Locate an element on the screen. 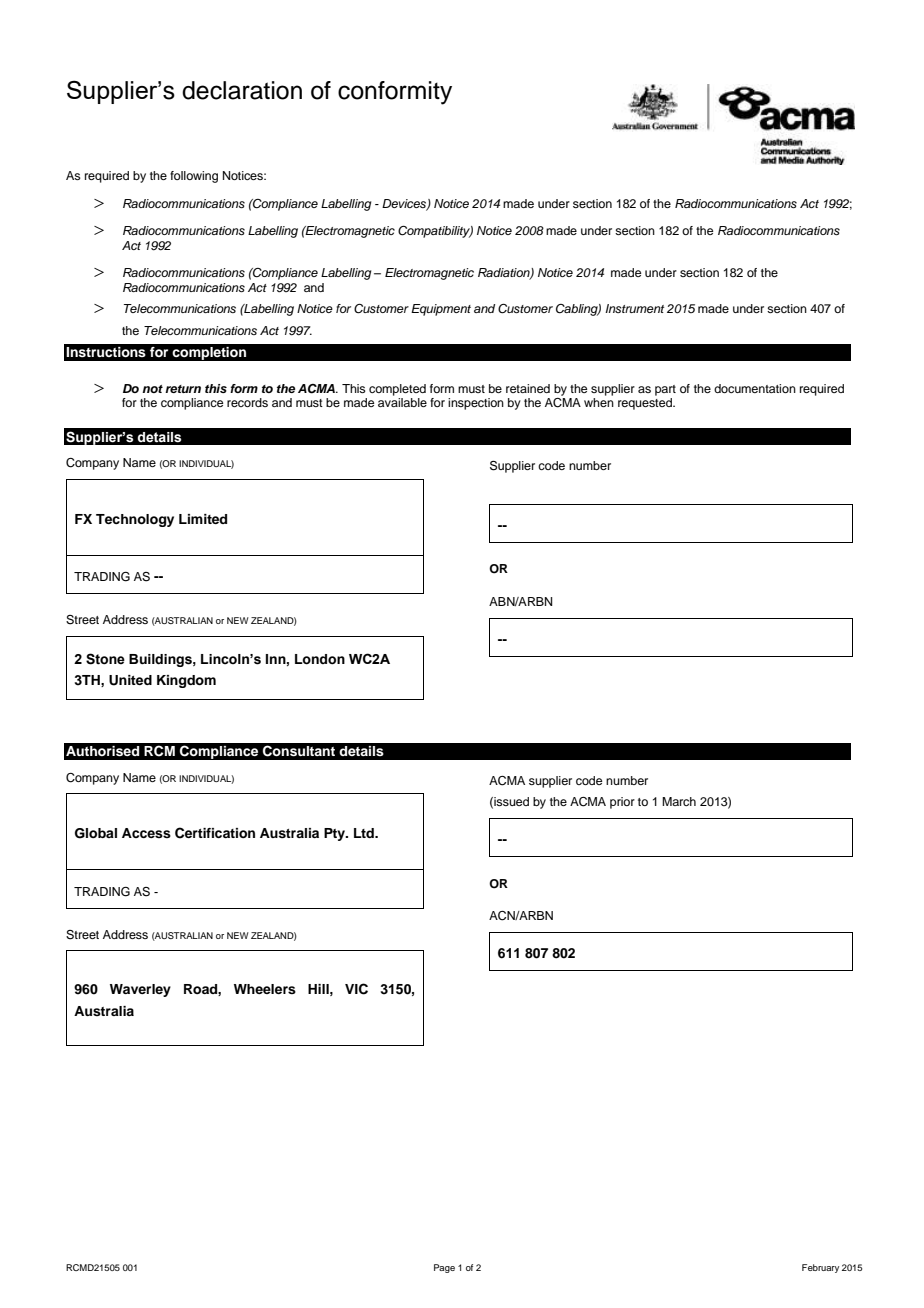 This screenshot has width=924, height=1308. March is located at coordinates (679, 801).
